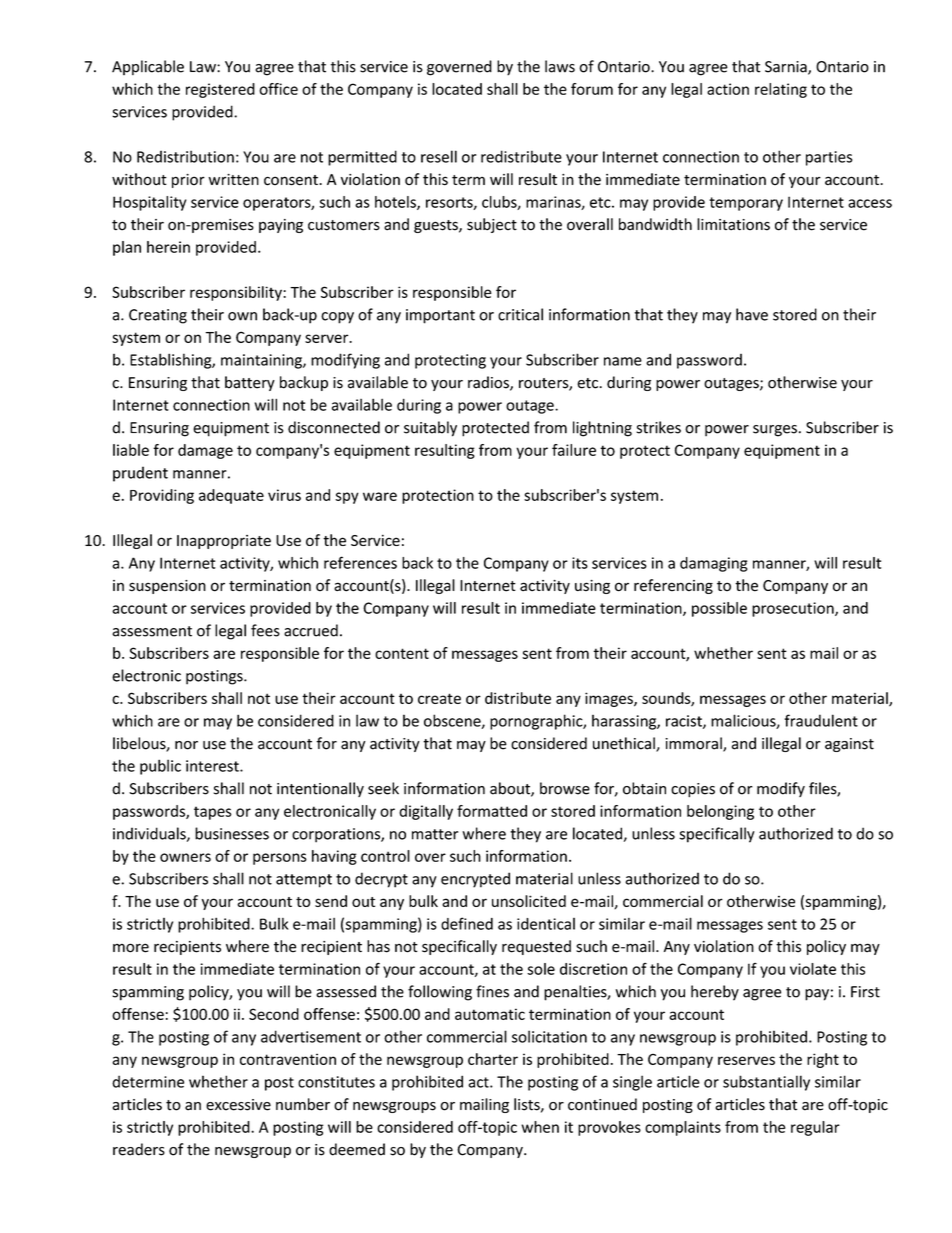 The width and height of the document is (952, 1233). What do you see at coordinates (520, 314) in the document?
I see `critical` at bounding box center [520, 314].
